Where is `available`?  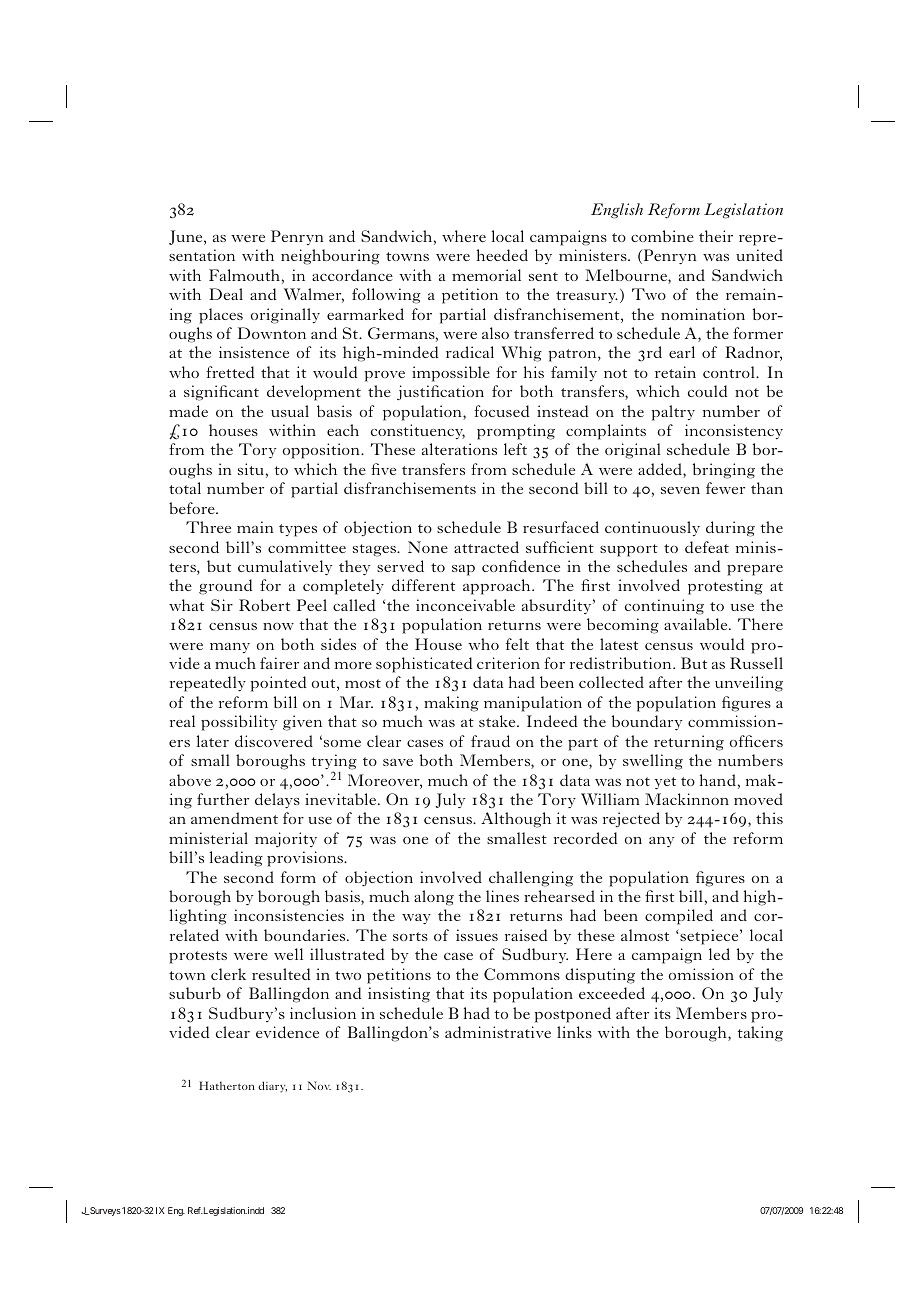 available is located at coordinates (697, 624).
